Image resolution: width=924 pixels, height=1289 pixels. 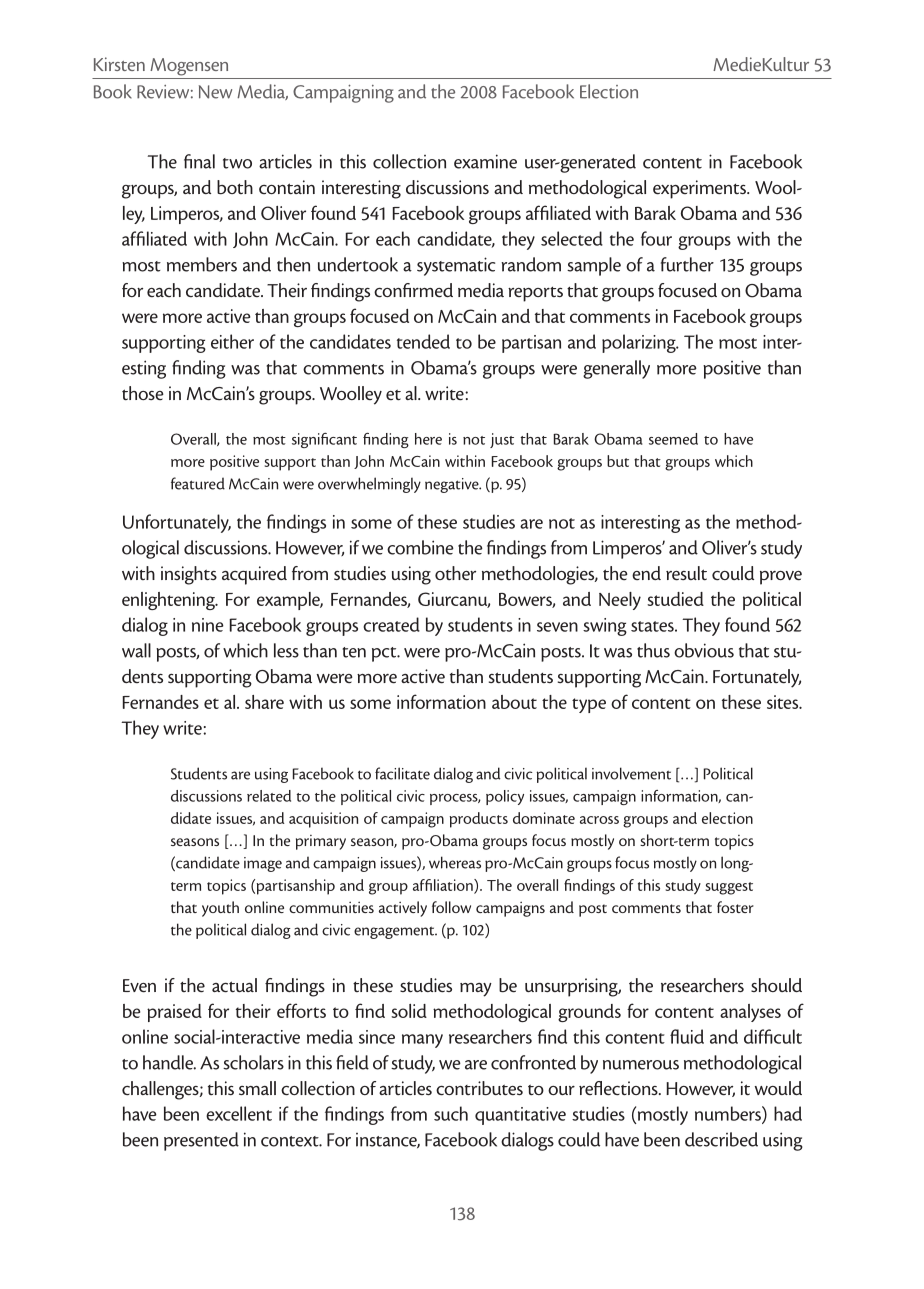 I want to click on tended, so click(x=423, y=341).
